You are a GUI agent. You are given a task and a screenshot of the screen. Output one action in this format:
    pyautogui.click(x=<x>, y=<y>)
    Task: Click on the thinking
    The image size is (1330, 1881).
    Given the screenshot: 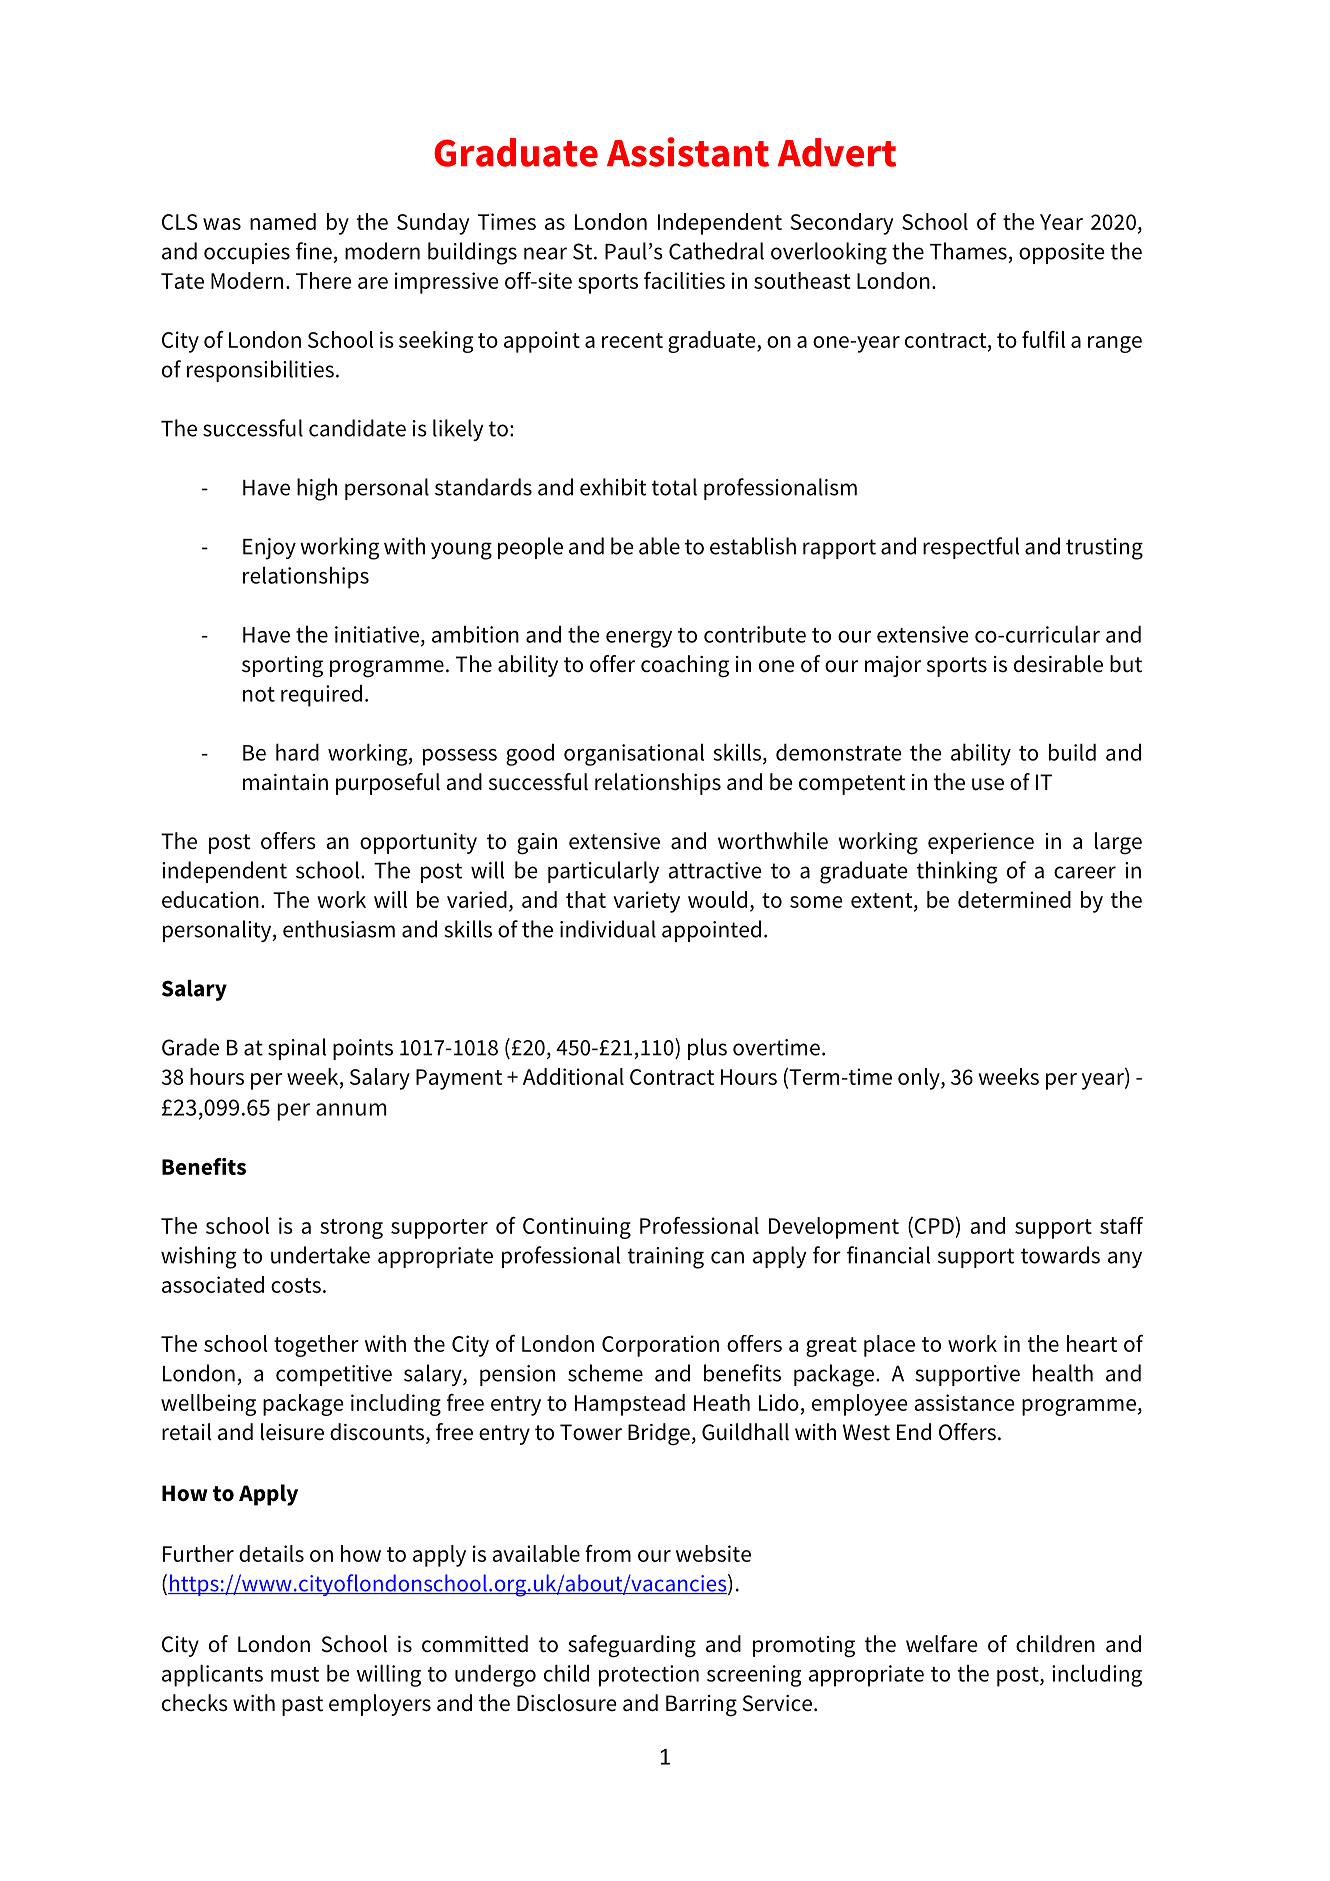 What is the action you would take?
    pyautogui.click(x=957, y=872)
